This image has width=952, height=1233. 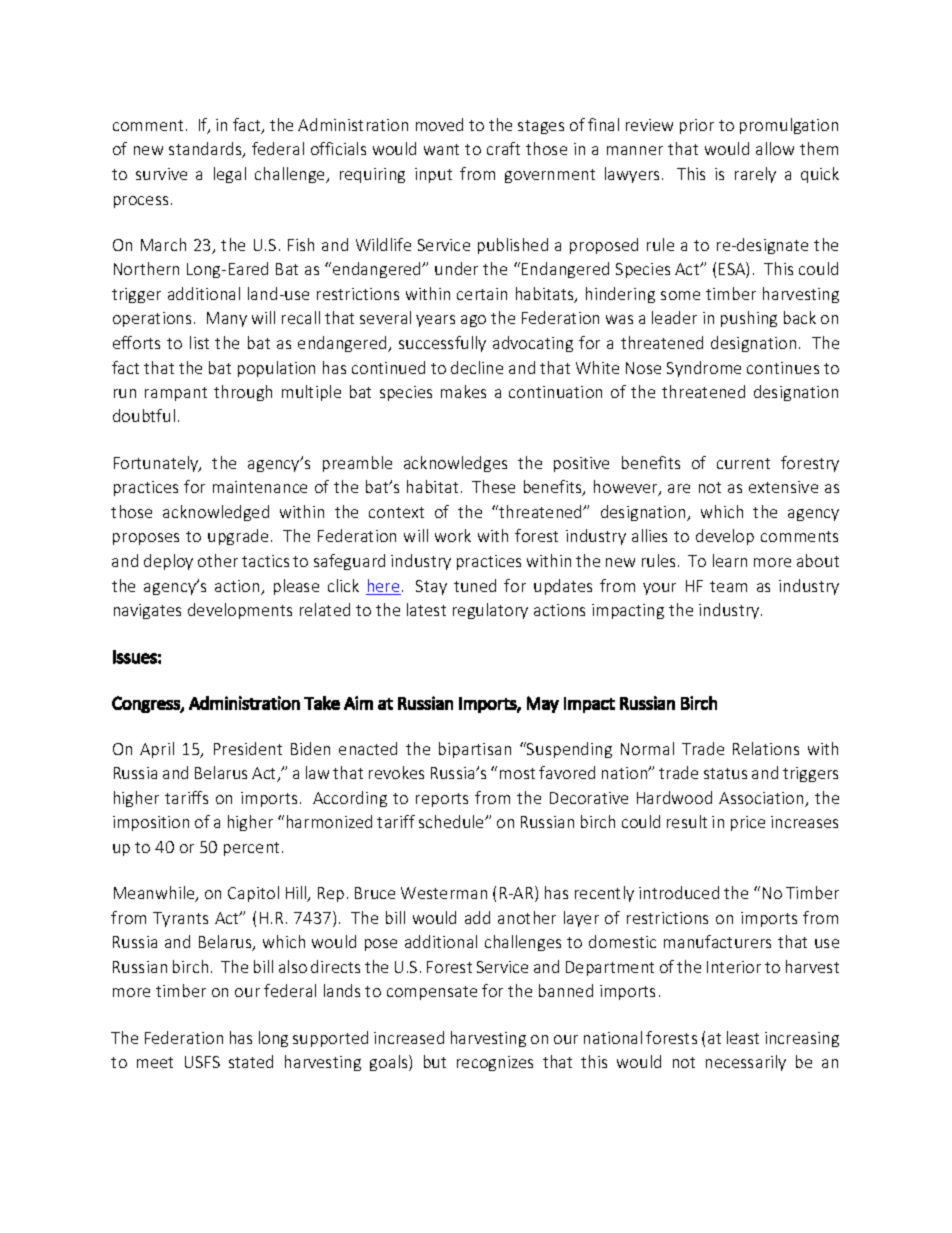 I want to click on Fortunately, so click(x=157, y=464).
